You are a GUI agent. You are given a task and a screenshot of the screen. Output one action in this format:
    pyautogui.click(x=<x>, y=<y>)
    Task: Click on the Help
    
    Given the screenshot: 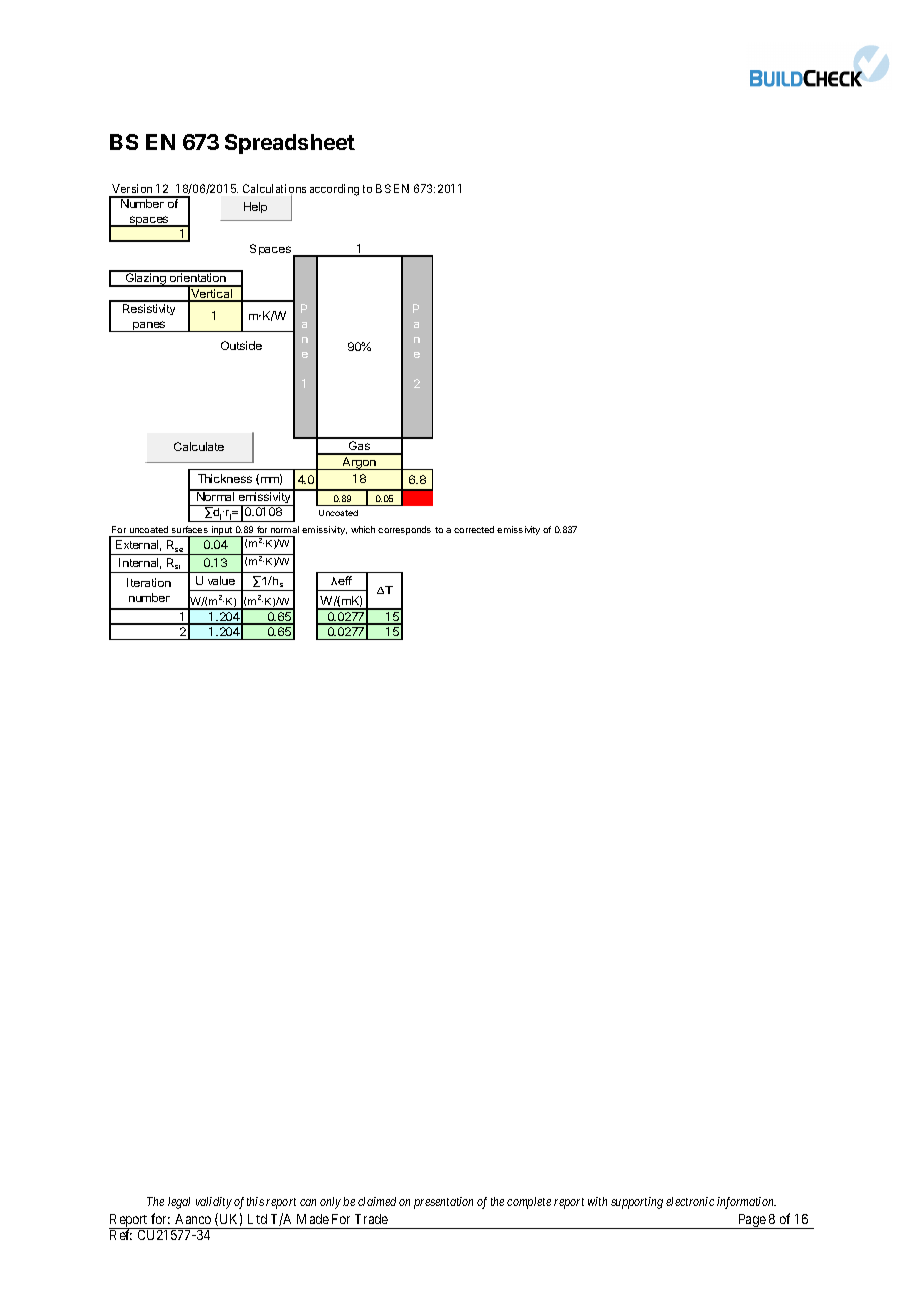 What is the action you would take?
    pyautogui.click(x=255, y=207)
